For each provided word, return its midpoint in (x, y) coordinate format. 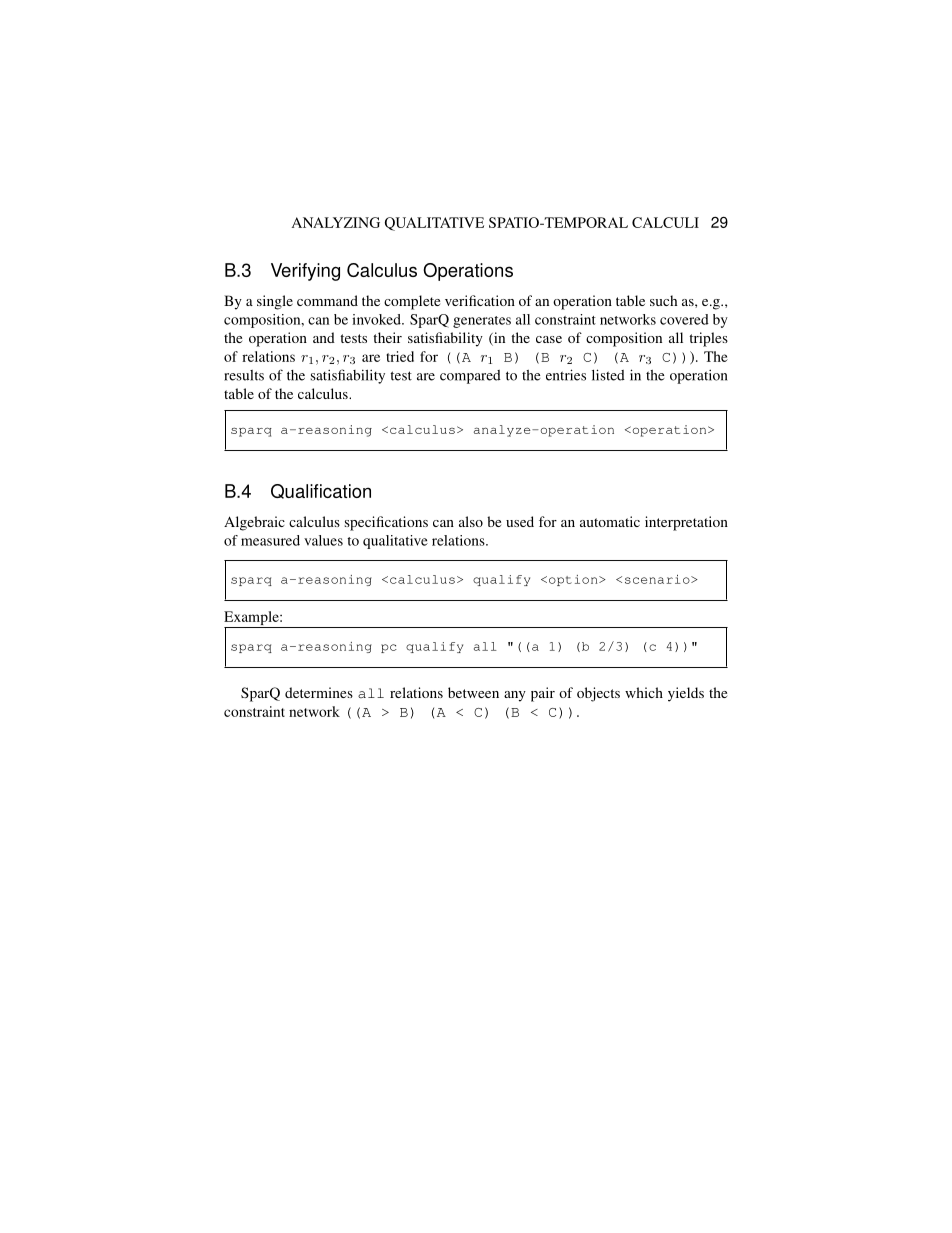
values (323, 540)
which (644, 692)
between (473, 692)
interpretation (686, 523)
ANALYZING (336, 222)
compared (470, 377)
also (471, 521)
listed (608, 375)
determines (319, 692)
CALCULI (665, 222)
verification (480, 300)
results (244, 375)
